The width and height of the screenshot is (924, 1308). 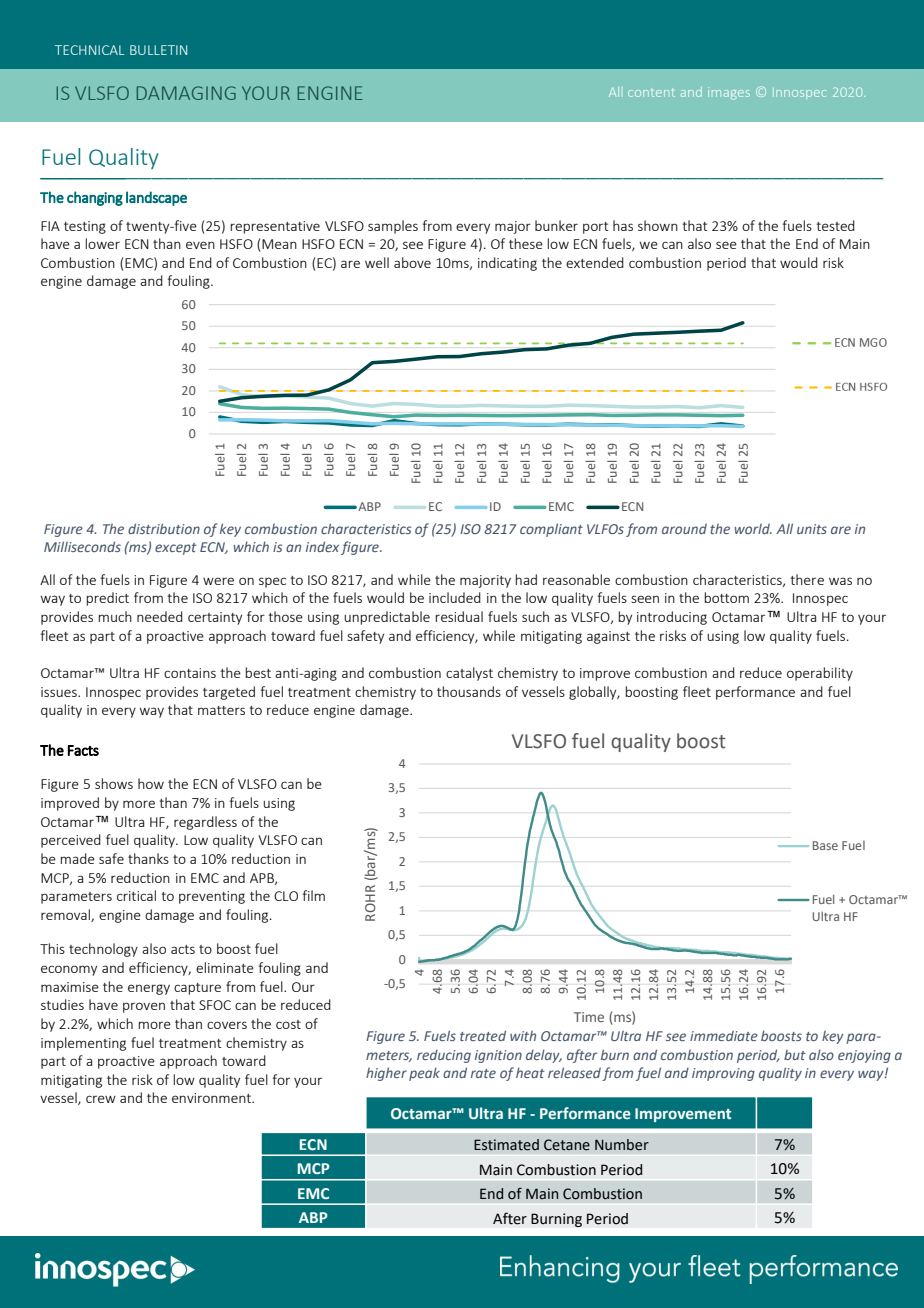 I want to click on shows, so click(x=114, y=783).
